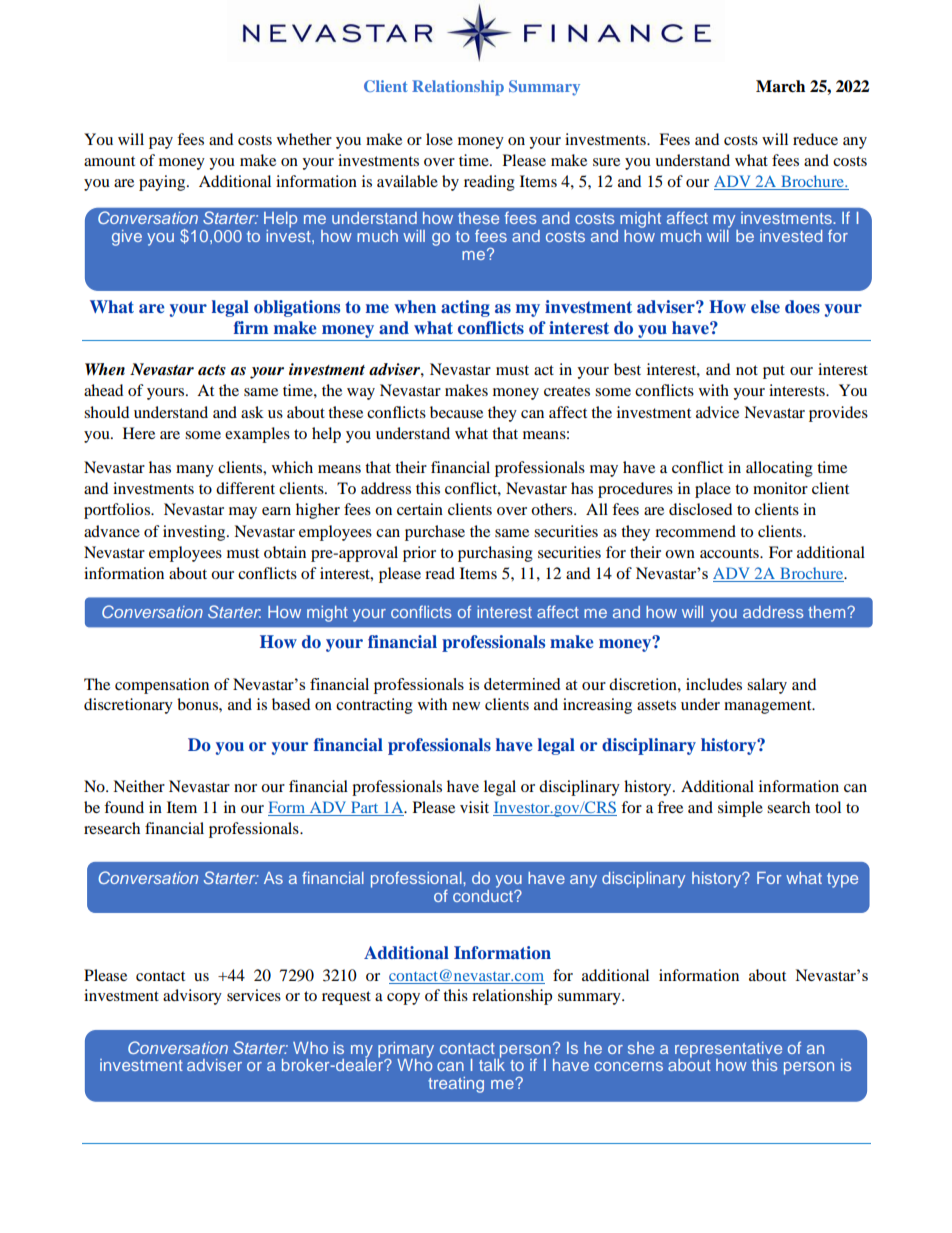  I want to click on representative, so click(728, 1051).
